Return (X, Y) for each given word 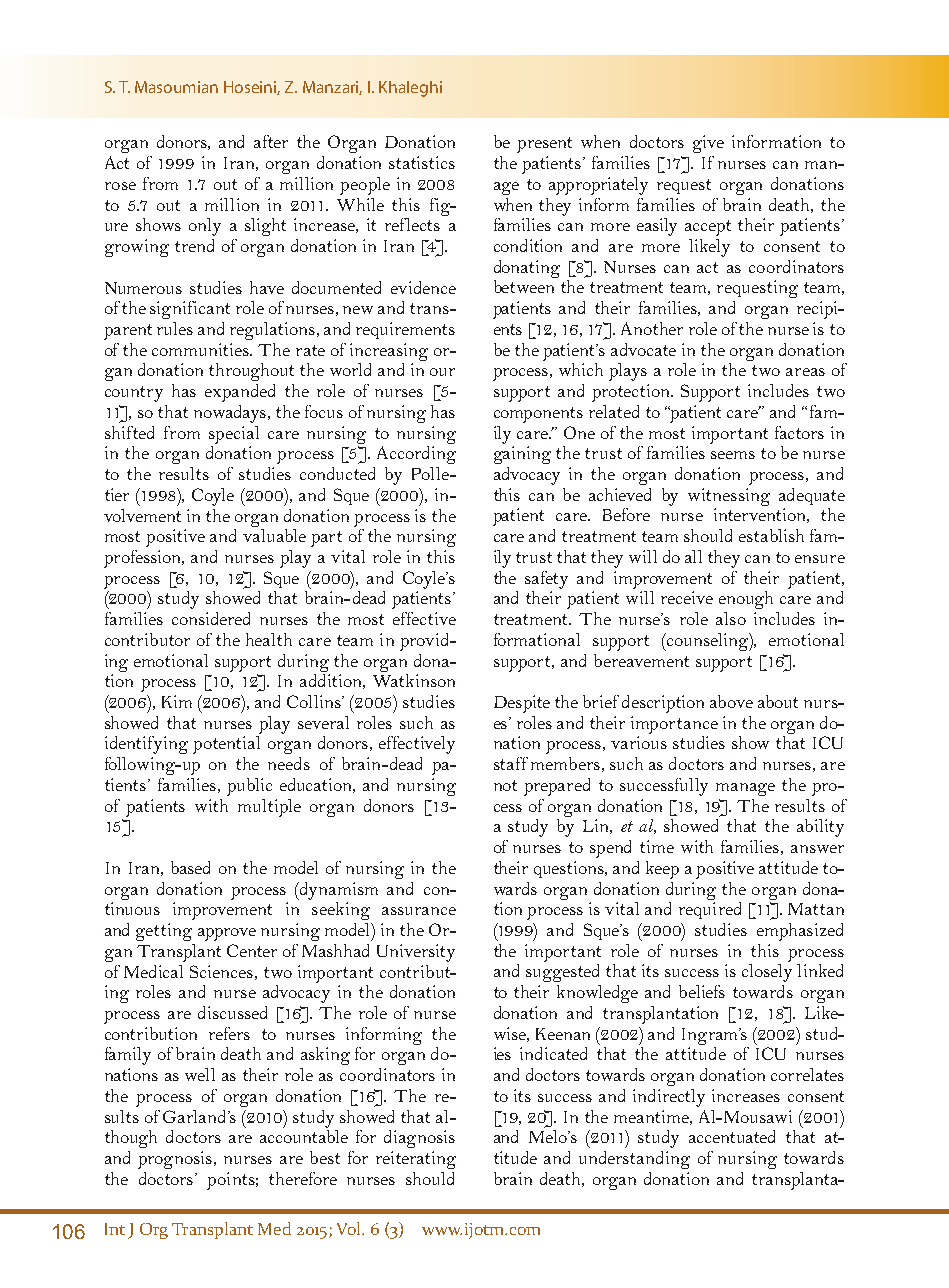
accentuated (732, 1136)
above (731, 701)
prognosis (176, 1160)
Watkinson (414, 680)
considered (211, 618)
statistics (422, 162)
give (708, 144)
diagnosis (419, 1139)
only (205, 227)
